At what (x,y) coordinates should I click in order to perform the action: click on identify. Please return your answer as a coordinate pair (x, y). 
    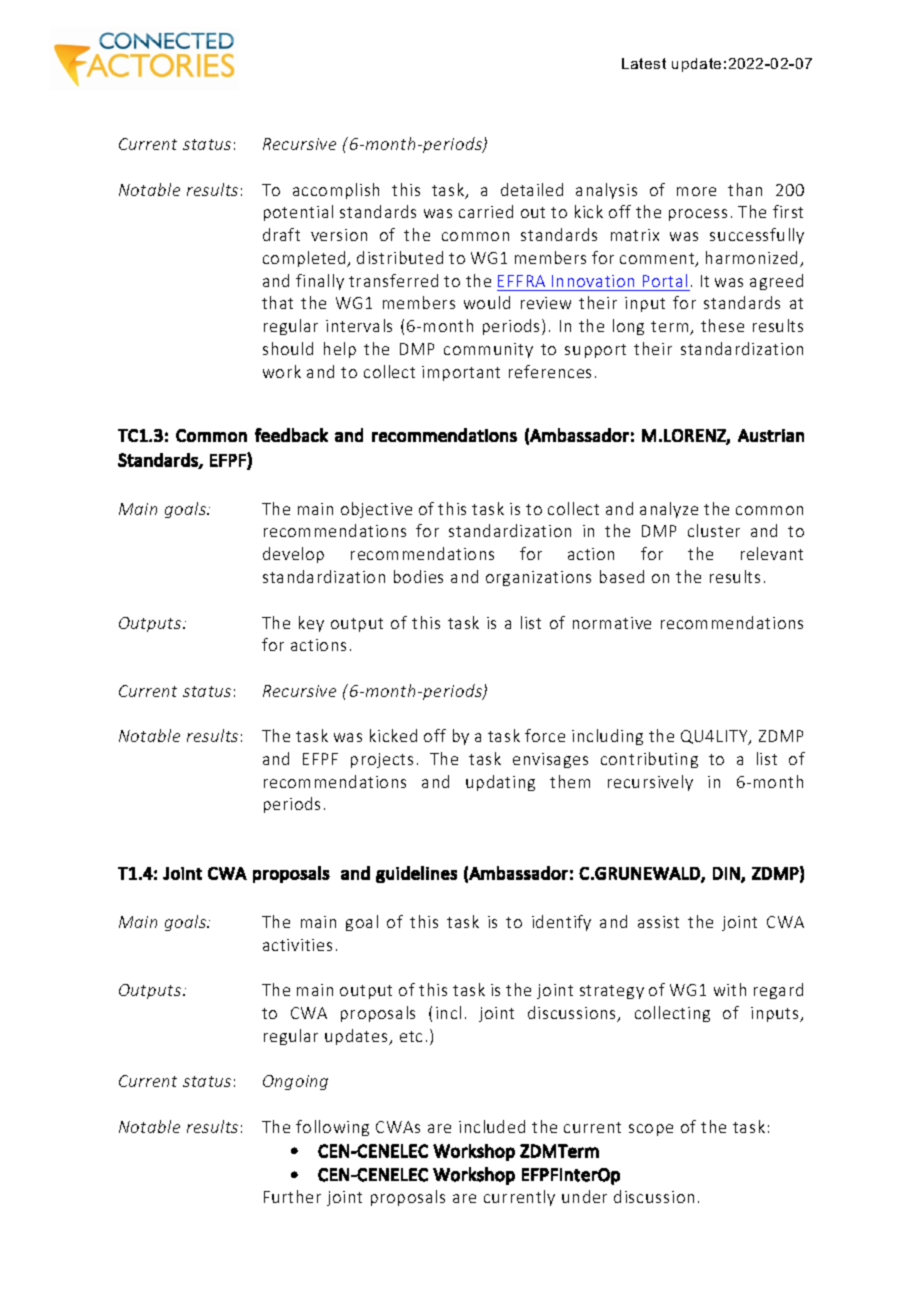
    Looking at the image, I should click on (561, 923).
